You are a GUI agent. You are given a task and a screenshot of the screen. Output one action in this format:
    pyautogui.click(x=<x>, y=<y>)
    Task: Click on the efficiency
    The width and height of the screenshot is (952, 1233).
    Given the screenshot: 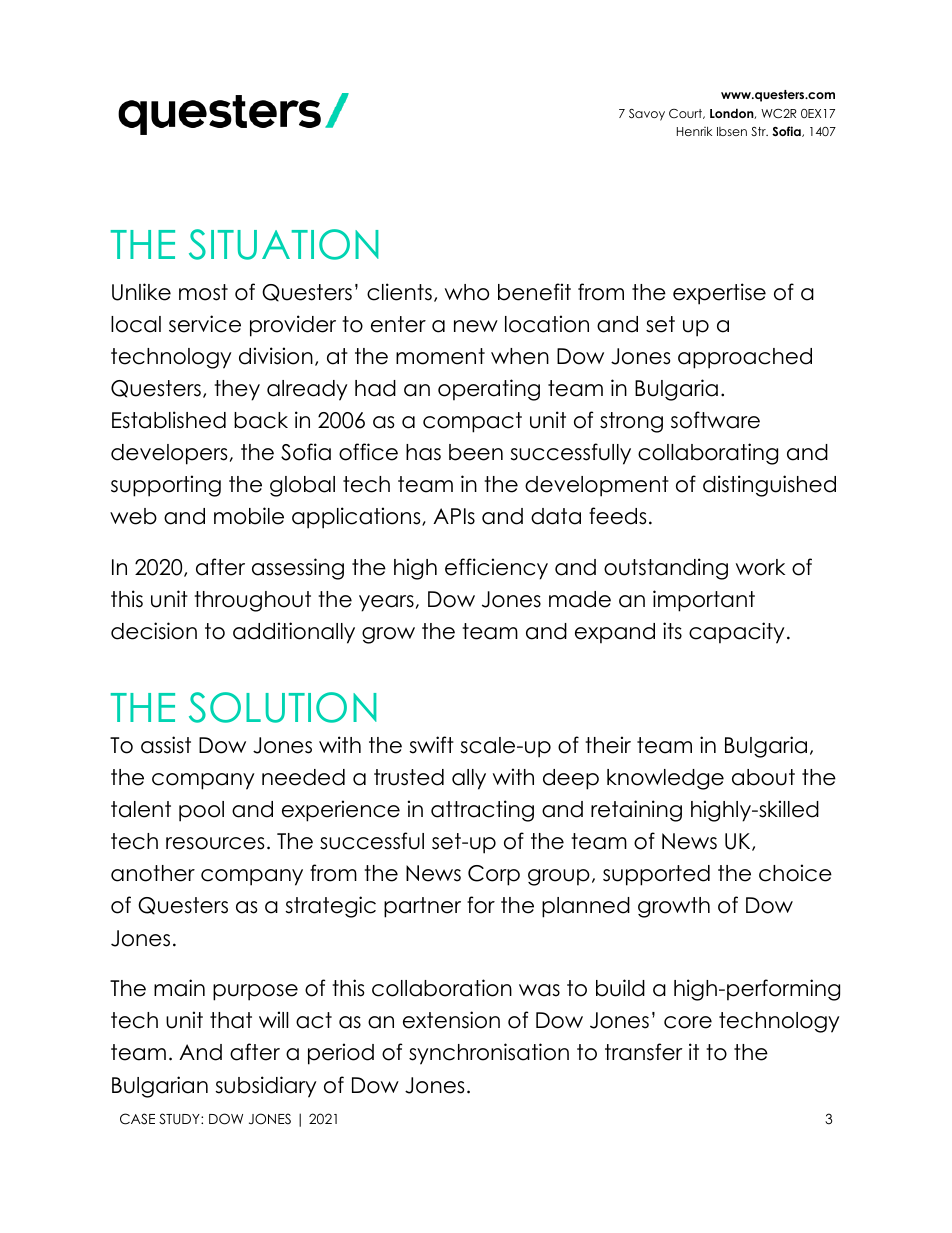 What is the action you would take?
    pyautogui.click(x=496, y=569)
